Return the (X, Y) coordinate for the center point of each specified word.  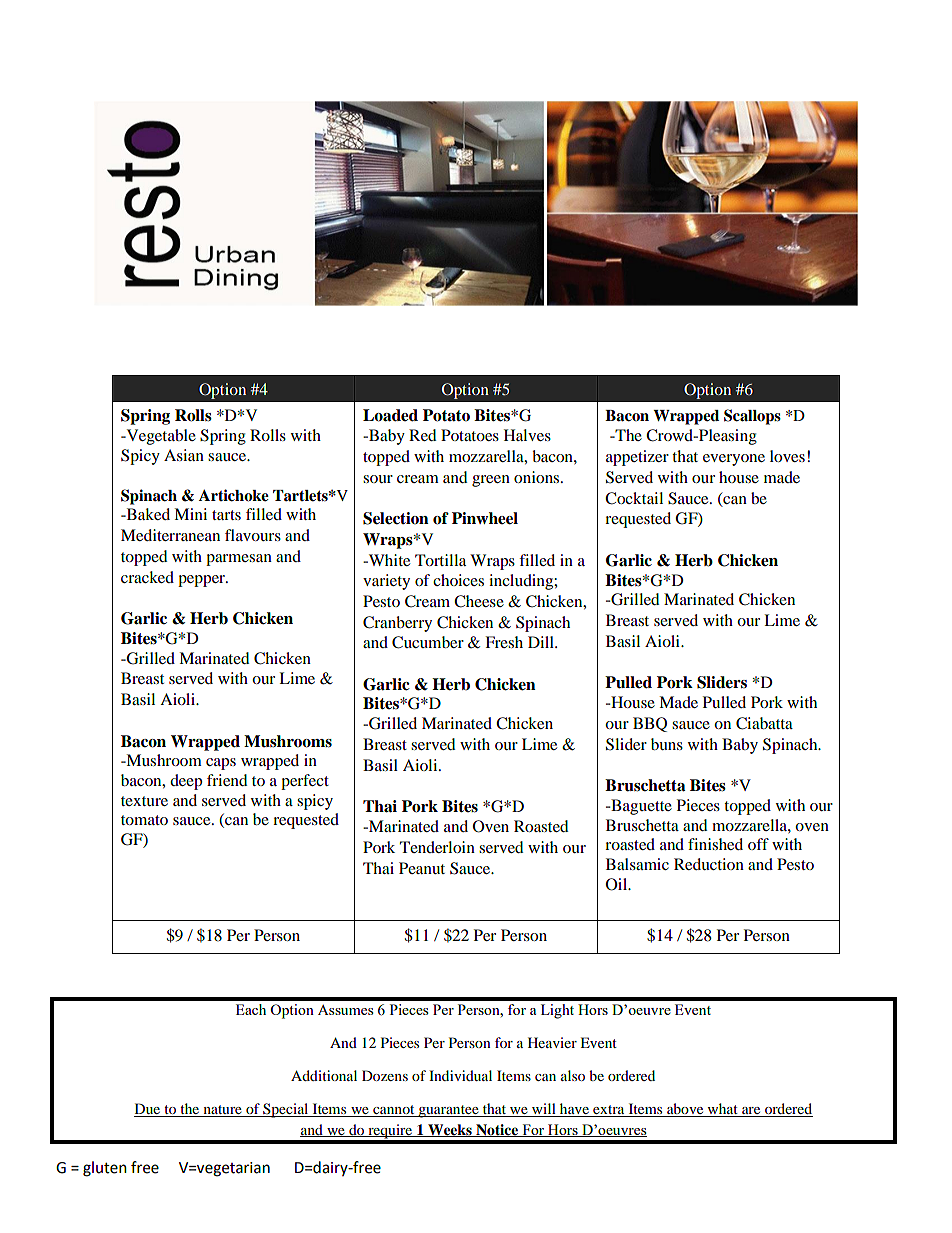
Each (251, 1009)
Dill (542, 642)
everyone (734, 460)
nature (222, 1111)
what (722, 1110)
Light (557, 1011)
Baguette (640, 807)
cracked (147, 577)
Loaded (390, 415)
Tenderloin (437, 847)
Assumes (345, 1010)
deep (186, 782)
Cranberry (397, 624)
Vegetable (160, 437)
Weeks (450, 1130)
